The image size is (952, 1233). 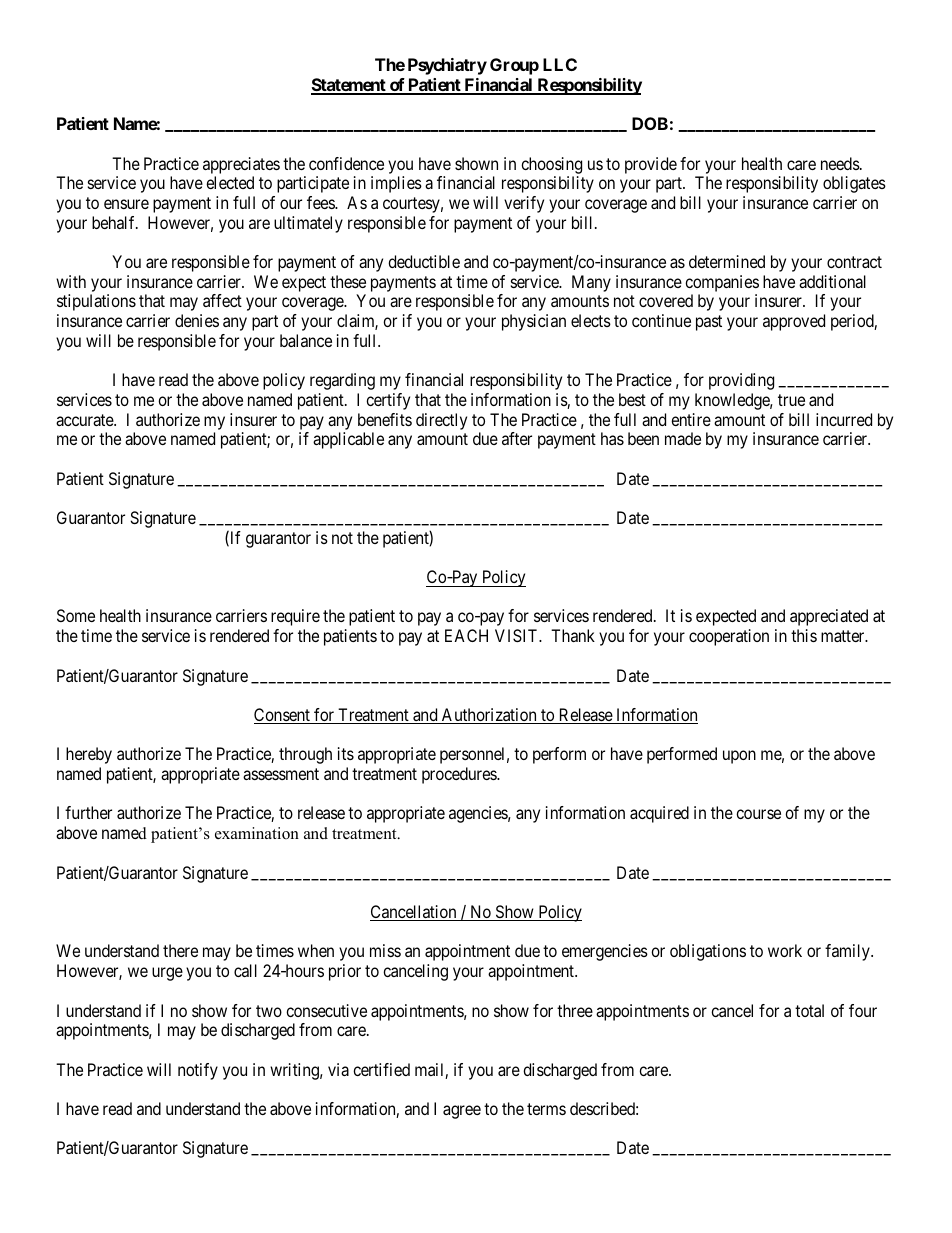 I want to click on there, so click(x=180, y=950).
